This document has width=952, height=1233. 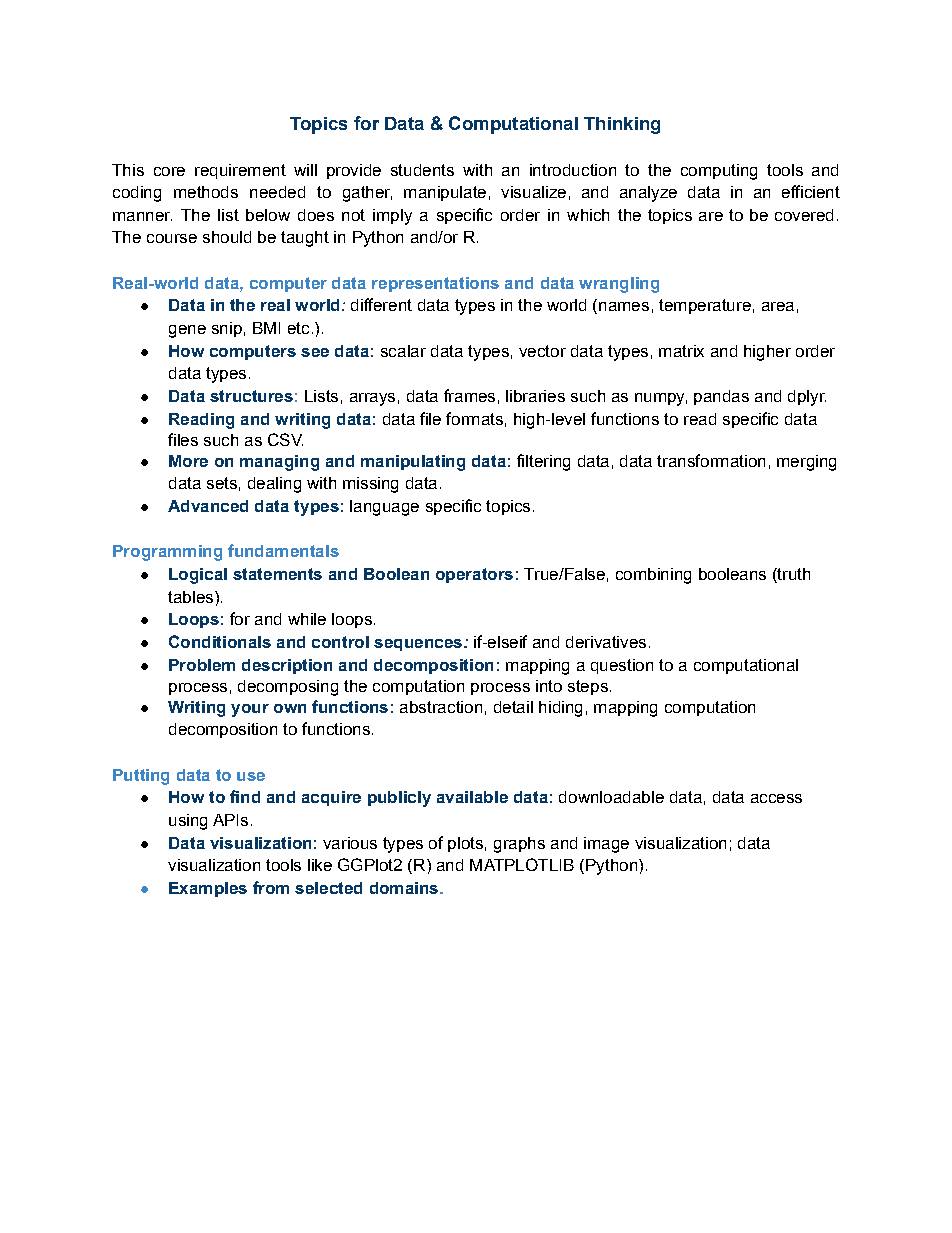 What do you see at coordinates (422, 170) in the document?
I see `students` at bounding box center [422, 170].
